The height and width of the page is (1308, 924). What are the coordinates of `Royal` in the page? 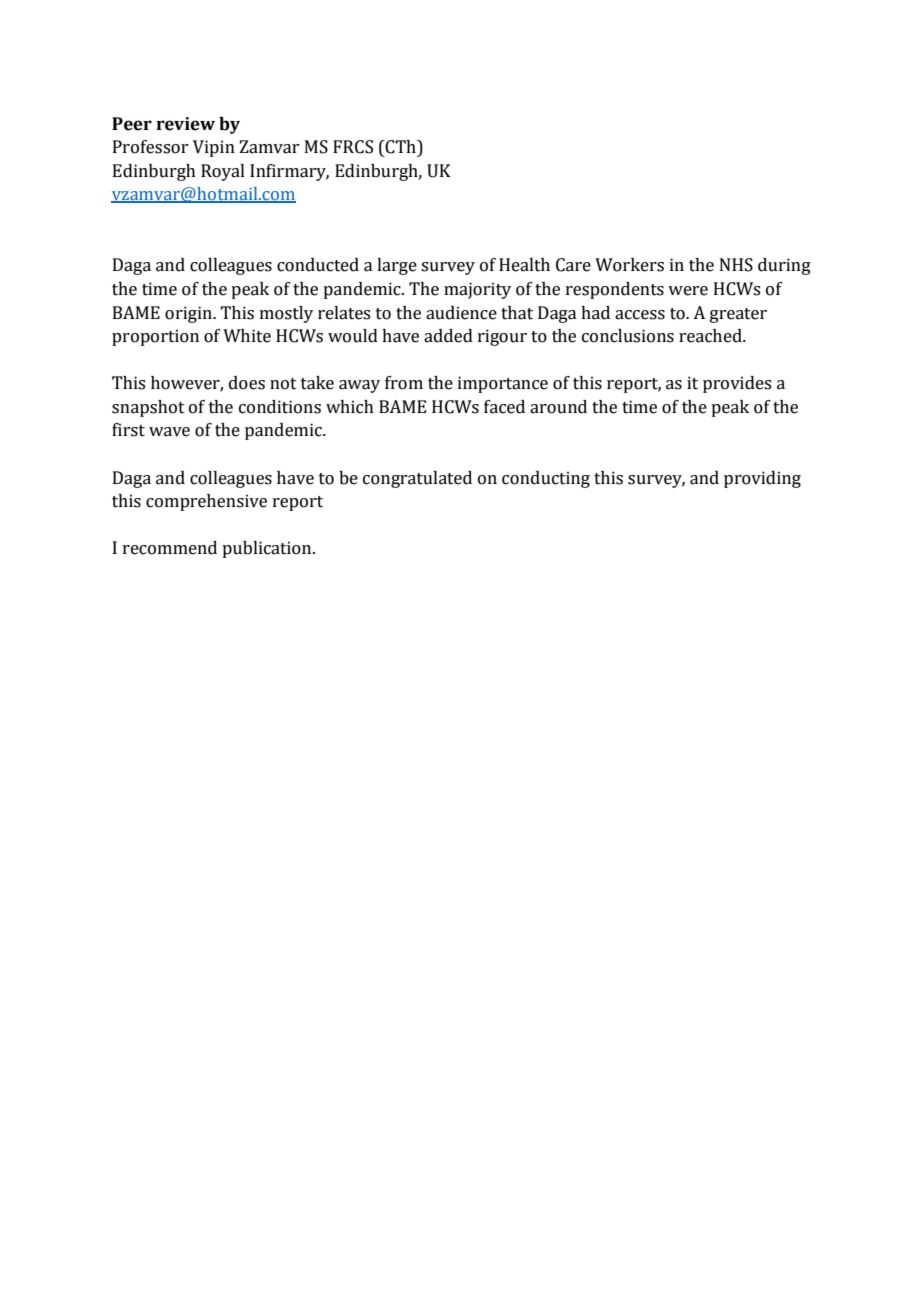 It's located at (223, 172).
